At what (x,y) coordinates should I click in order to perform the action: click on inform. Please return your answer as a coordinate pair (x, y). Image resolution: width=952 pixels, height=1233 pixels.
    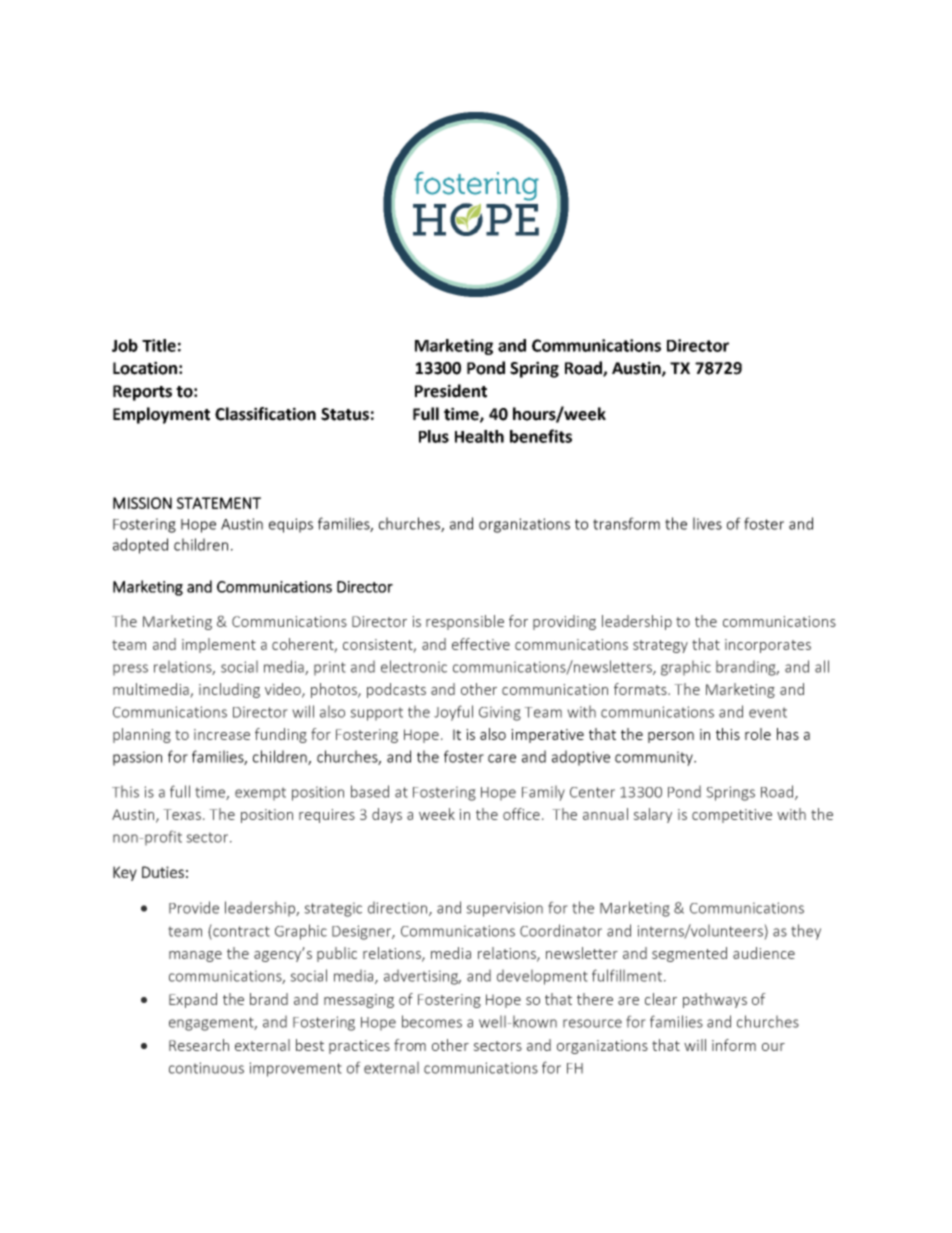
    Looking at the image, I should click on (734, 1045).
